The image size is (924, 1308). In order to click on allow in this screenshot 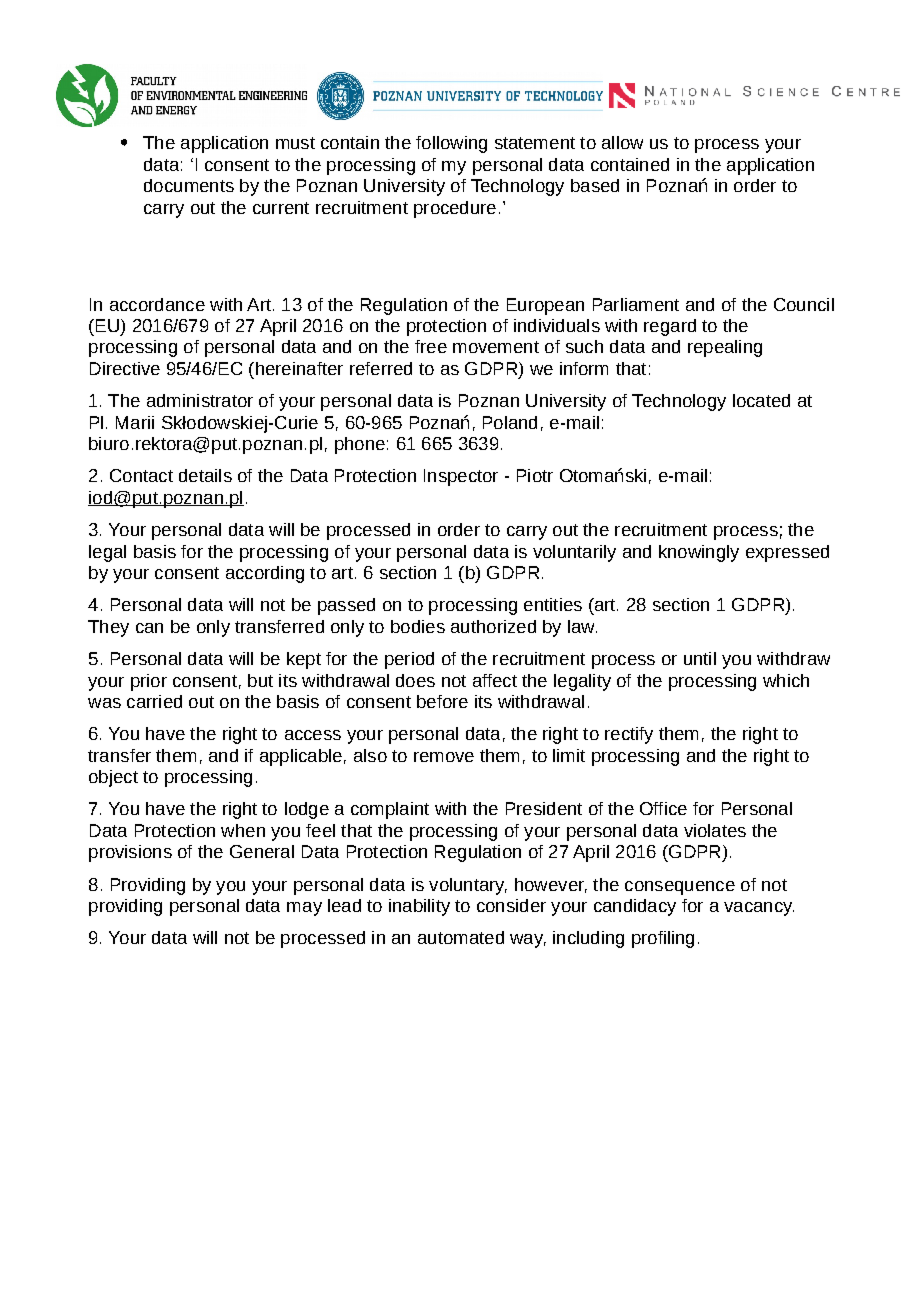, I will do `click(622, 142)`.
